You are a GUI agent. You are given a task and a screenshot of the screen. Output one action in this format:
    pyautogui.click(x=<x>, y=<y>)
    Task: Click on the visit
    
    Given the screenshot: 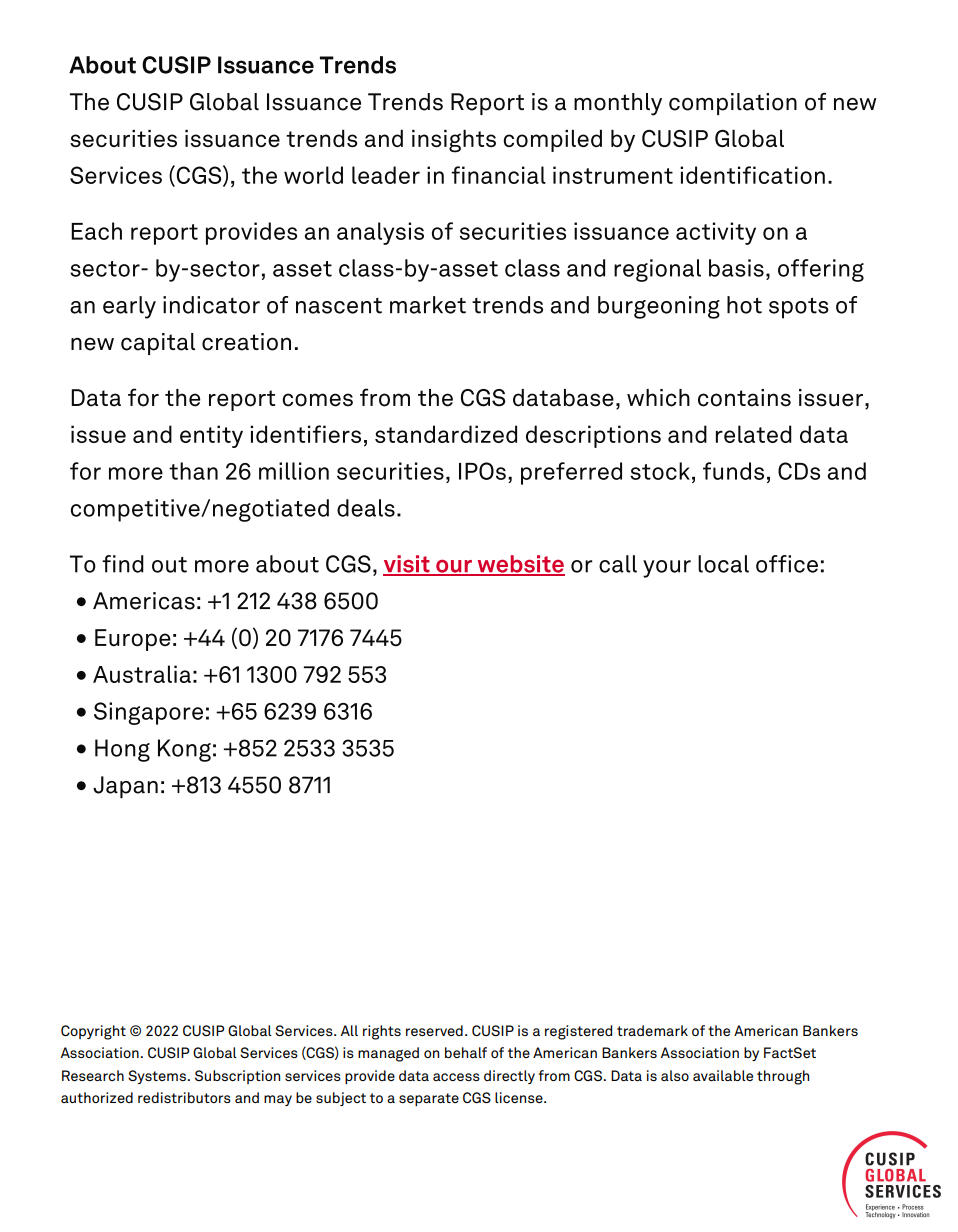 What is the action you would take?
    pyautogui.click(x=407, y=565)
